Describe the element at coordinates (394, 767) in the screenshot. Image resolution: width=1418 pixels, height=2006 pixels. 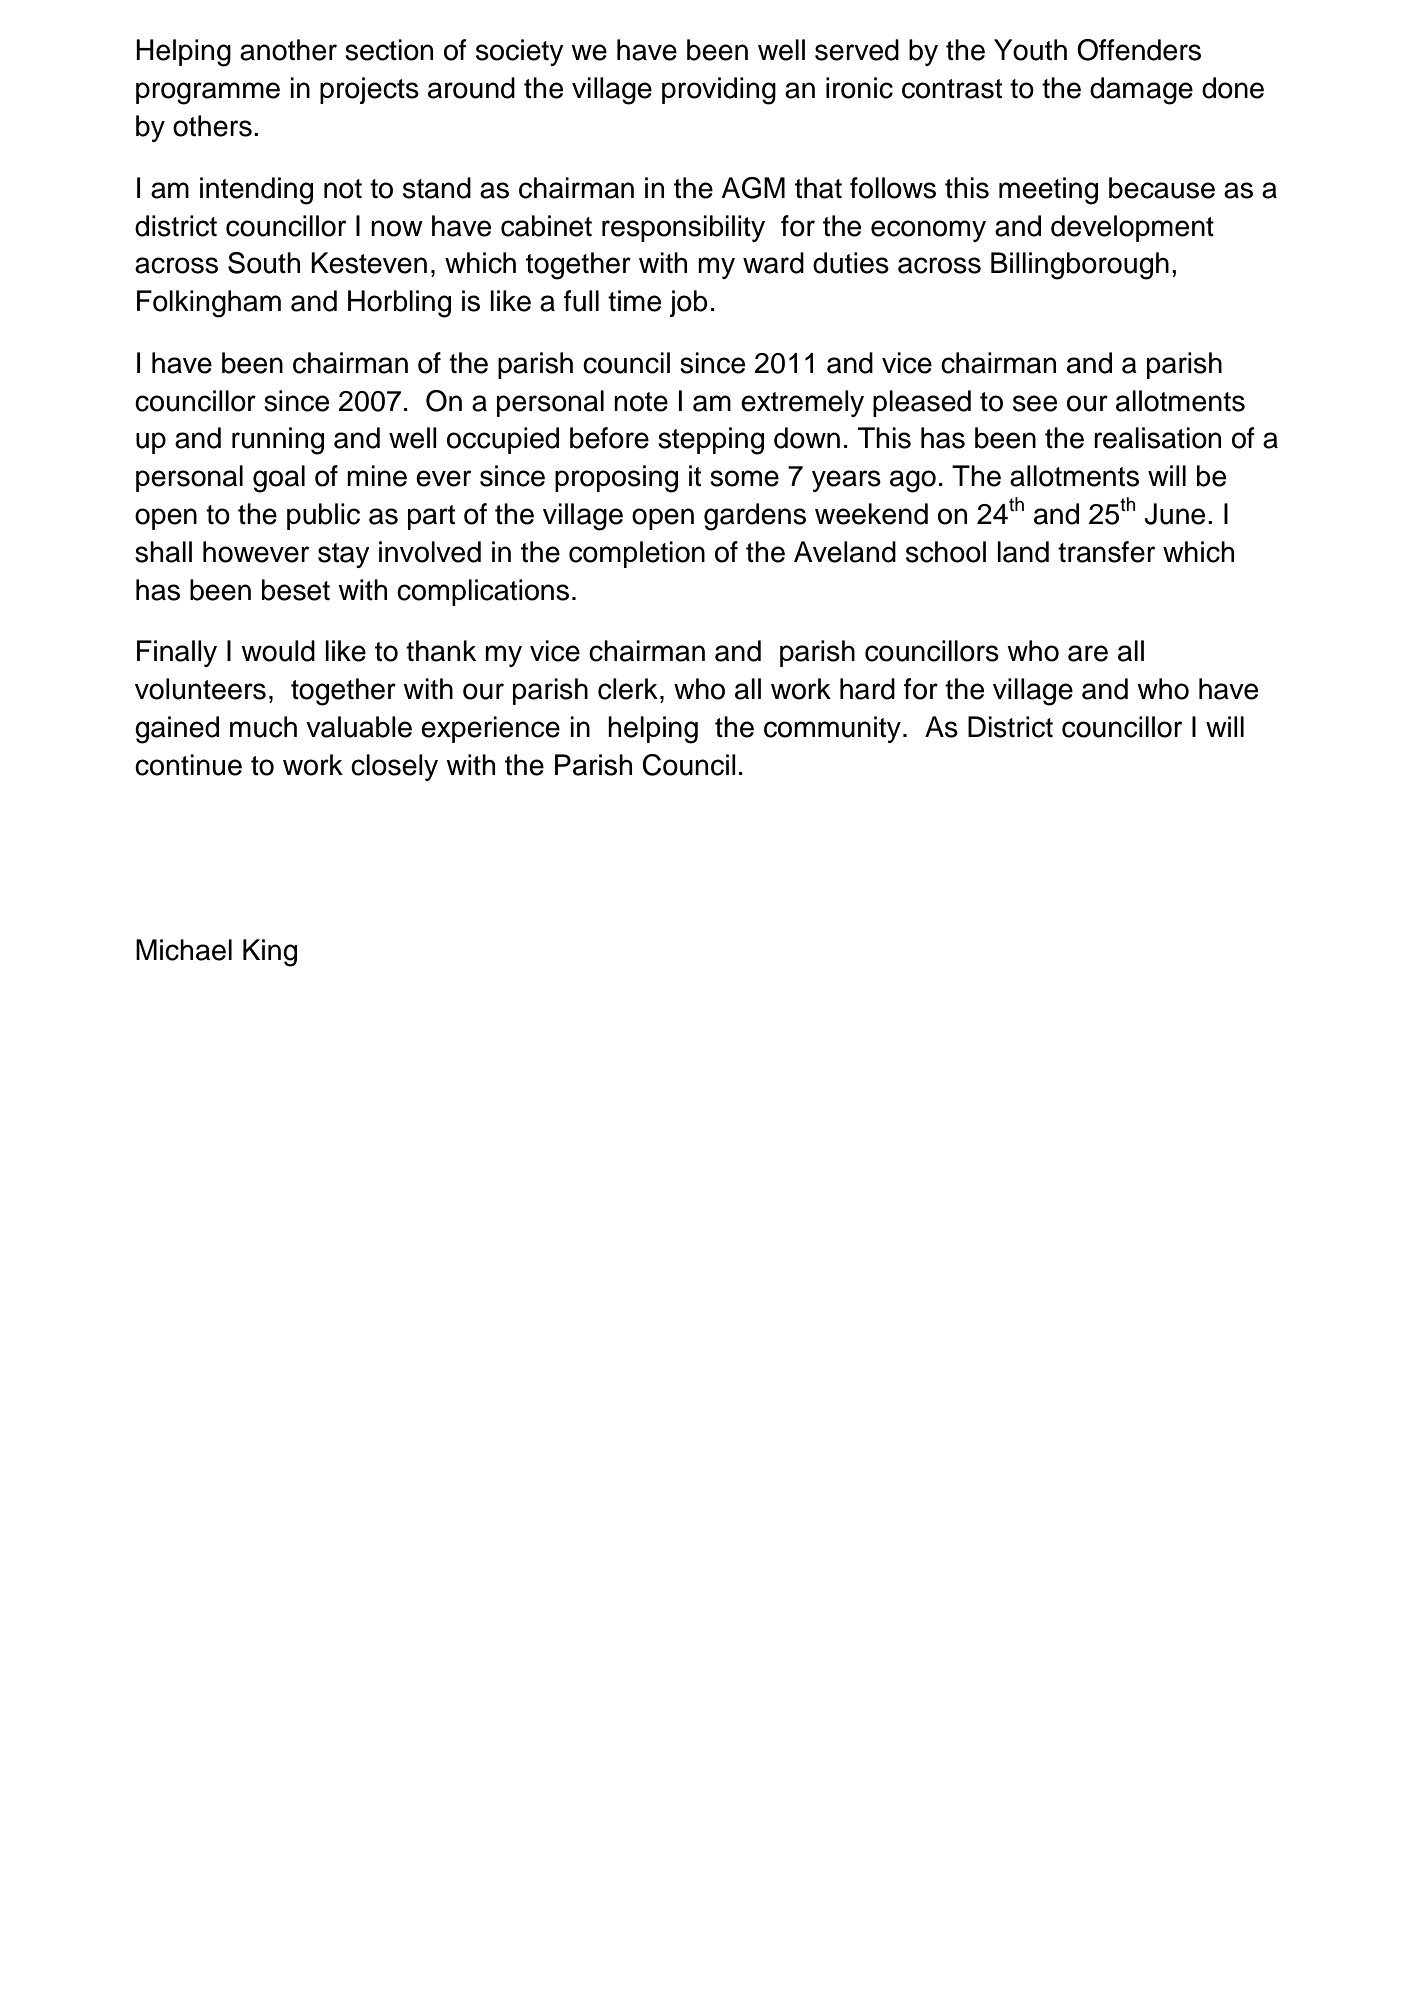
I see `closely` at that location.
